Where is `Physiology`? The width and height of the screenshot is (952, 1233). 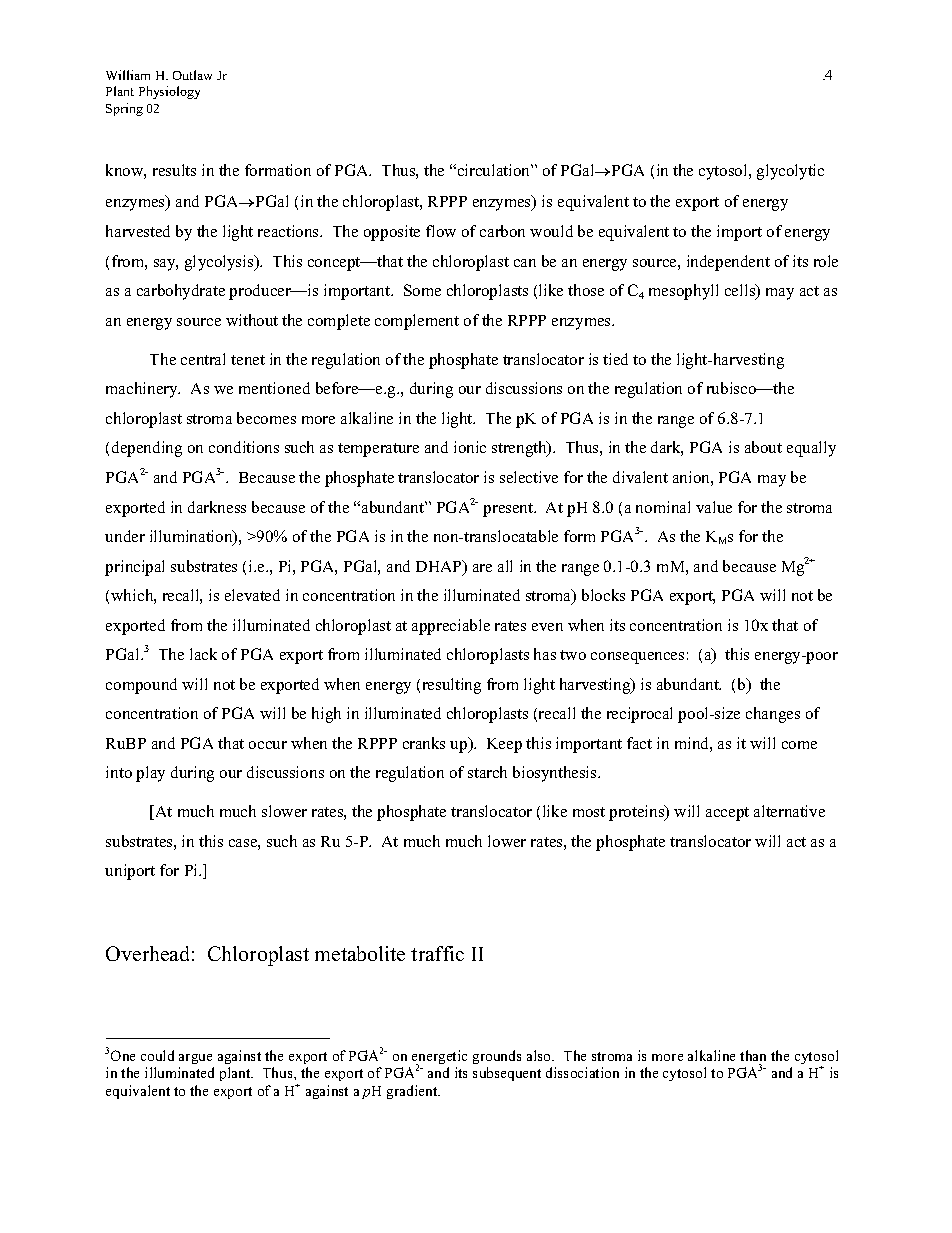 Physiology is located at coordinates (169, 92).
